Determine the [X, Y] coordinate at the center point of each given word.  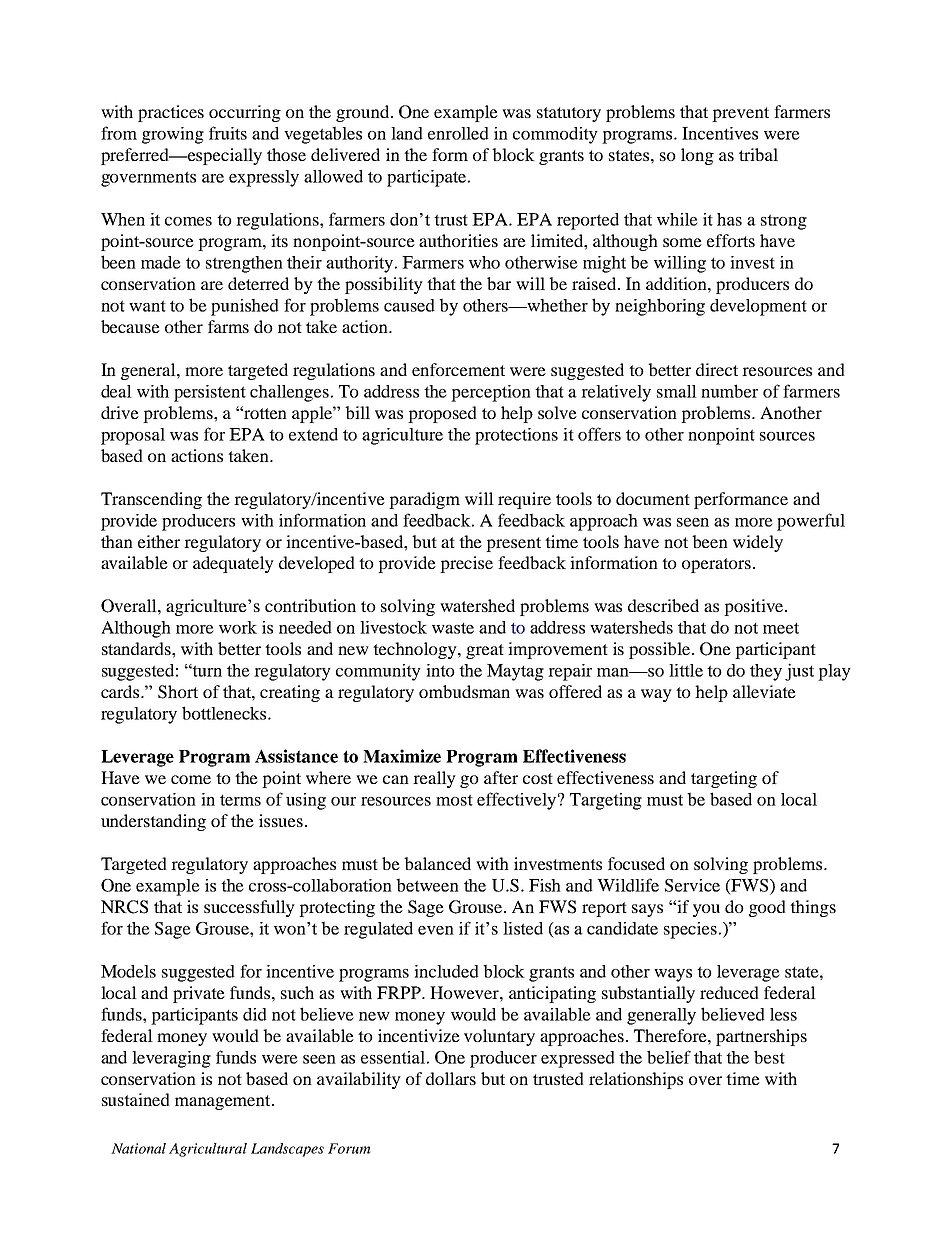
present [513, 544]
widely [758, 543]
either [159, 541]
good [767, 908]
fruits [228, 133]
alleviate [764, 691]
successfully [249, 908]
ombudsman [464, 691]
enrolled [458, 133]
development [758, 307]
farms [228, 326]
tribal [758, 154]
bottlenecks [225, 713]
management [224, 1102]
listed [523, 928]
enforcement [458, 369]
